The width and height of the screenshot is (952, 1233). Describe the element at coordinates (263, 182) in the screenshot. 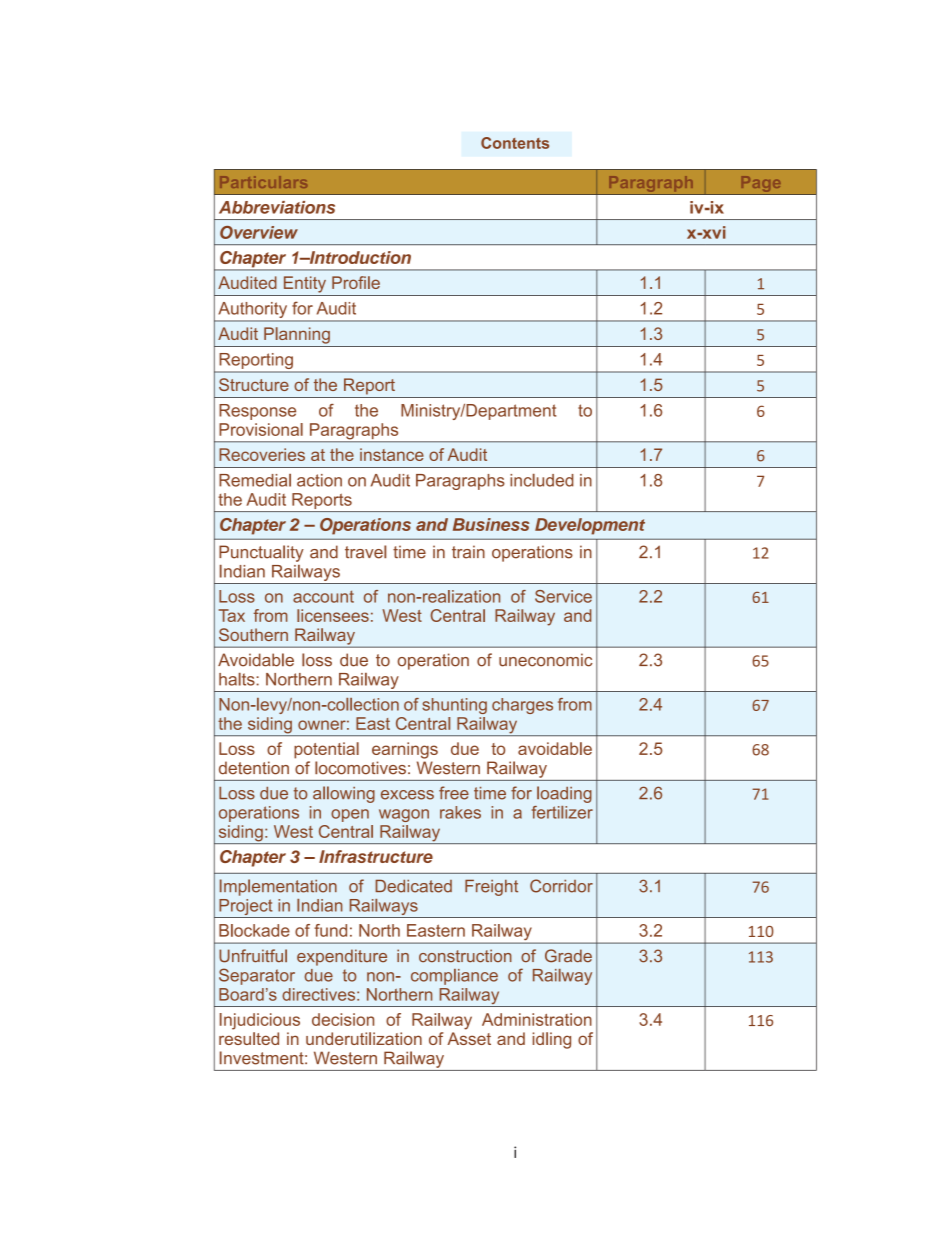

I see `Particulars` at that location.
